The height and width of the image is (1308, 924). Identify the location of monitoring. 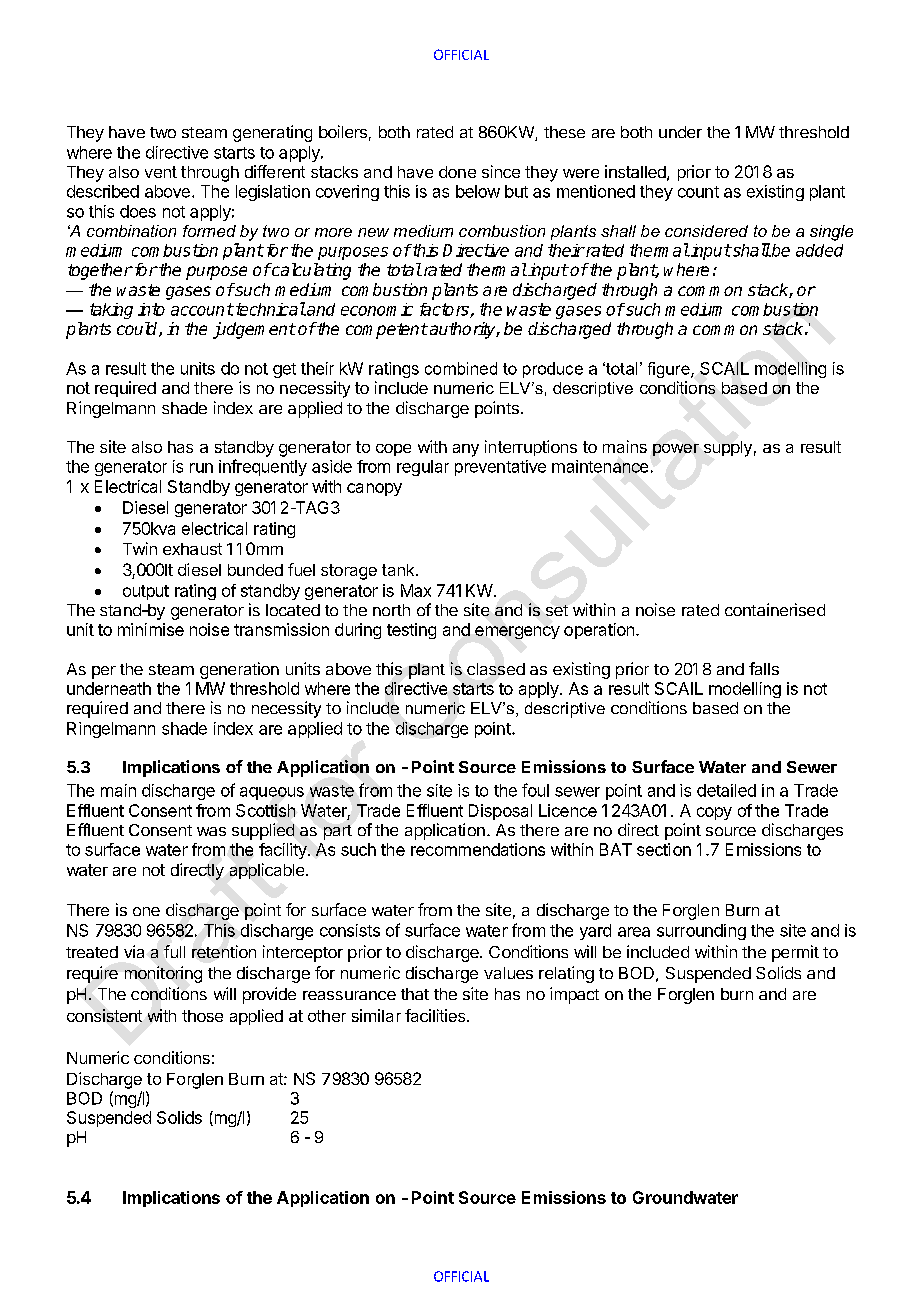
(163, 974).
